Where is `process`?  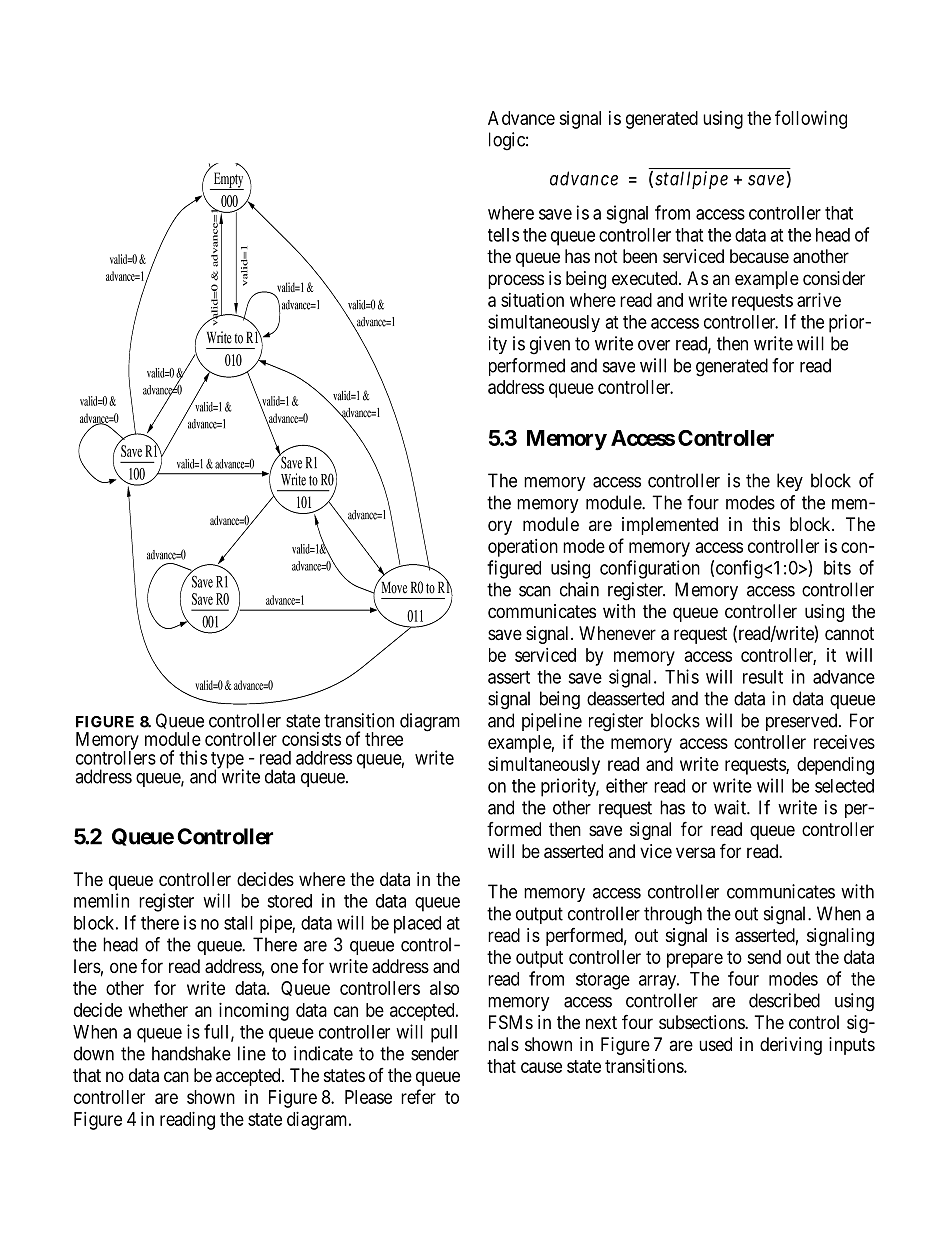 process is located at coordinates (516, 281).
